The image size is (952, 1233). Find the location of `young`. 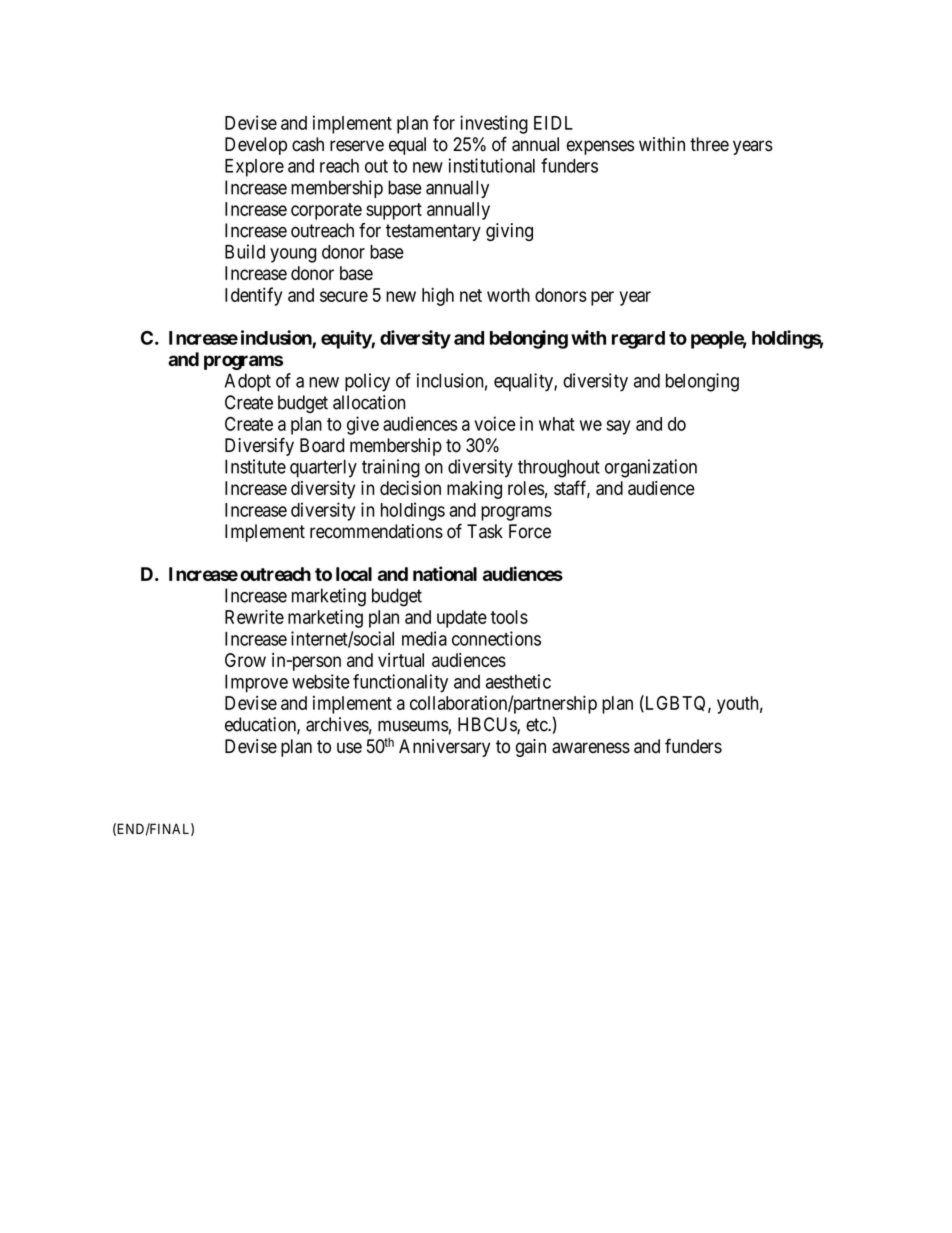

young is located at coordinates (293, 255).
